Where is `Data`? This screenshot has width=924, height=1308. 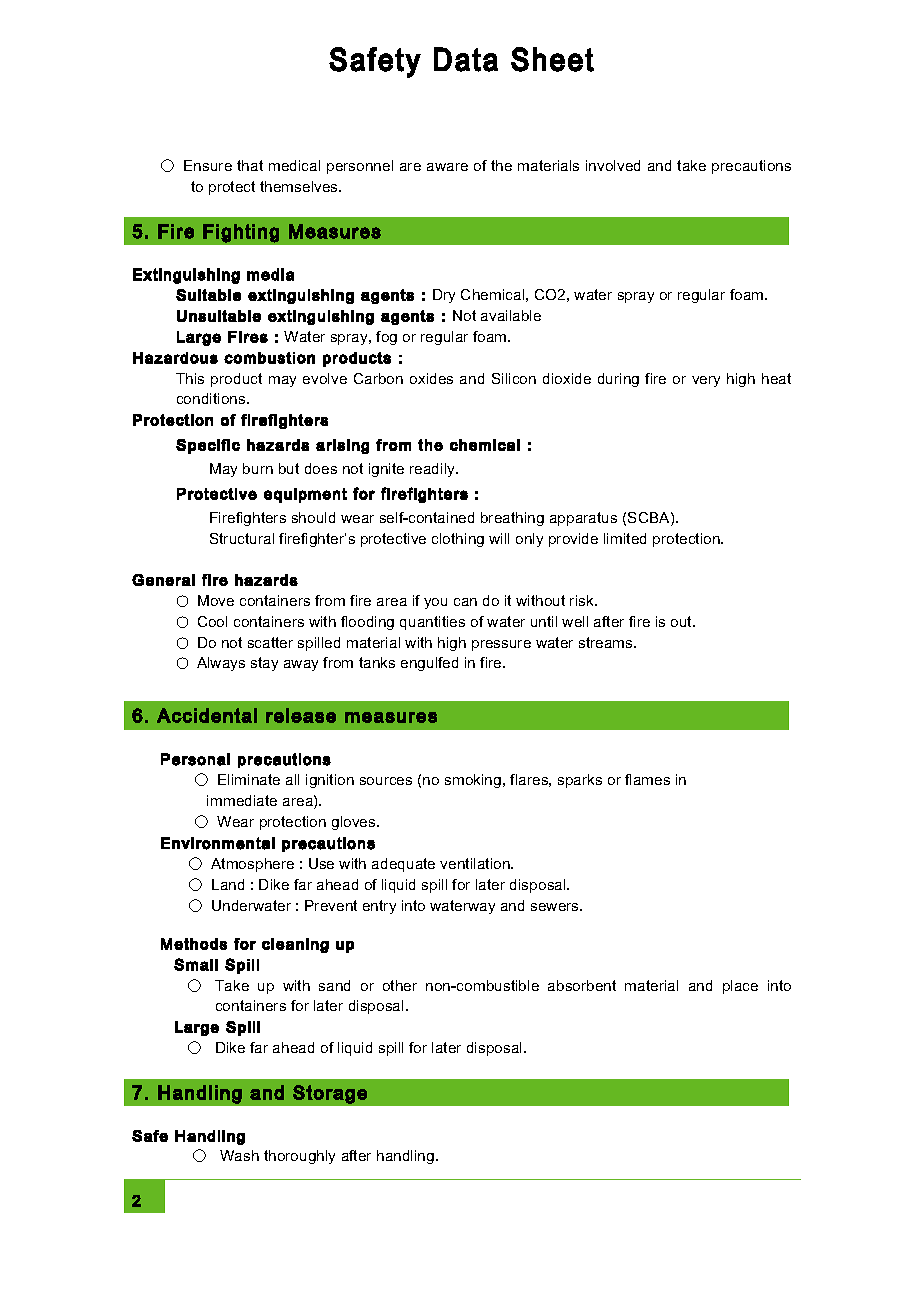 Data is located at coordinates (466, 59).
